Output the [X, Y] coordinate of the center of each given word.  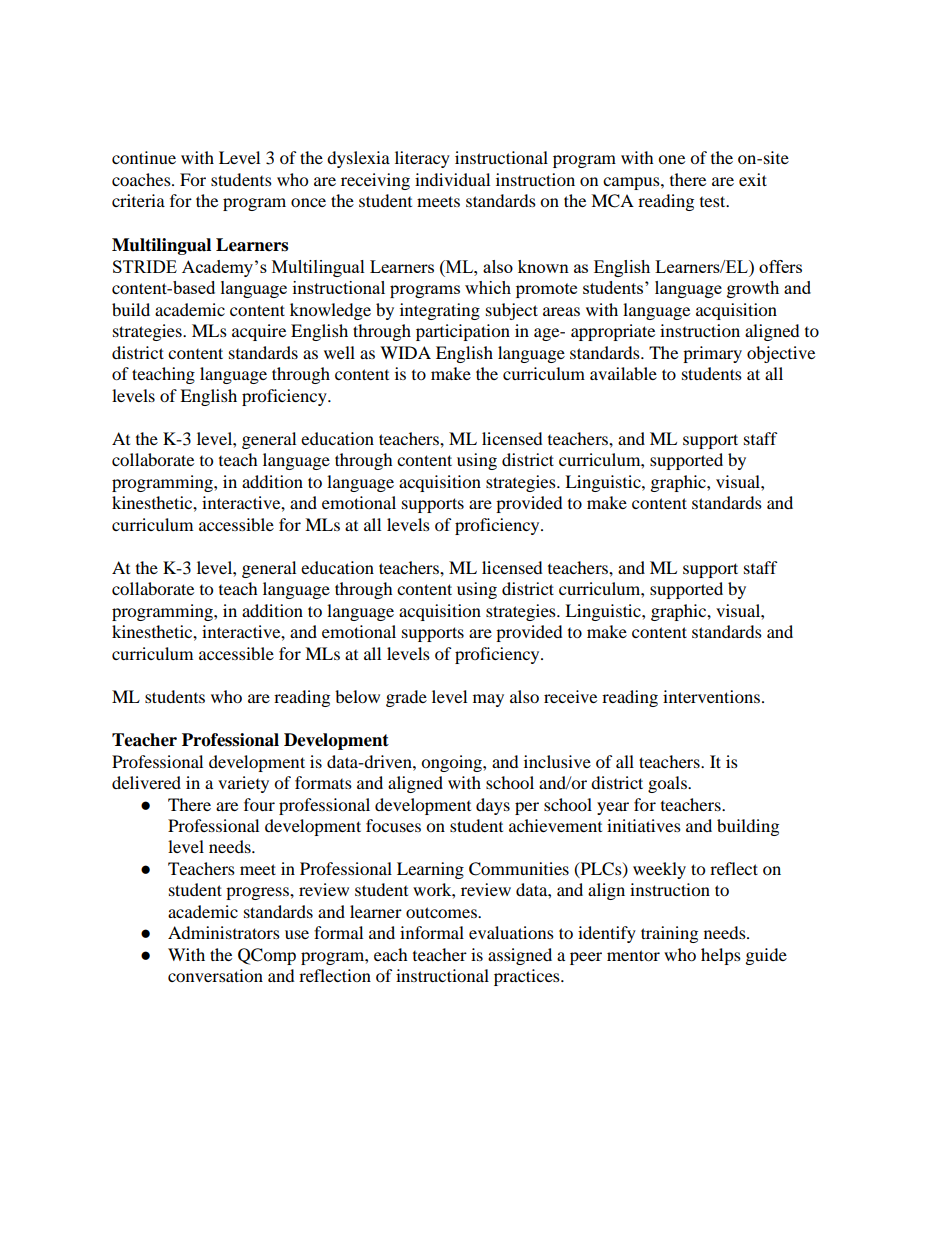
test [714, 201]
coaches [142, 179]
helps [721, 956]
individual [452, 179]
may [488, 700]
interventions [711, 696]
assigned [520, 956]
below [357, 696]
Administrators [224, 932]
